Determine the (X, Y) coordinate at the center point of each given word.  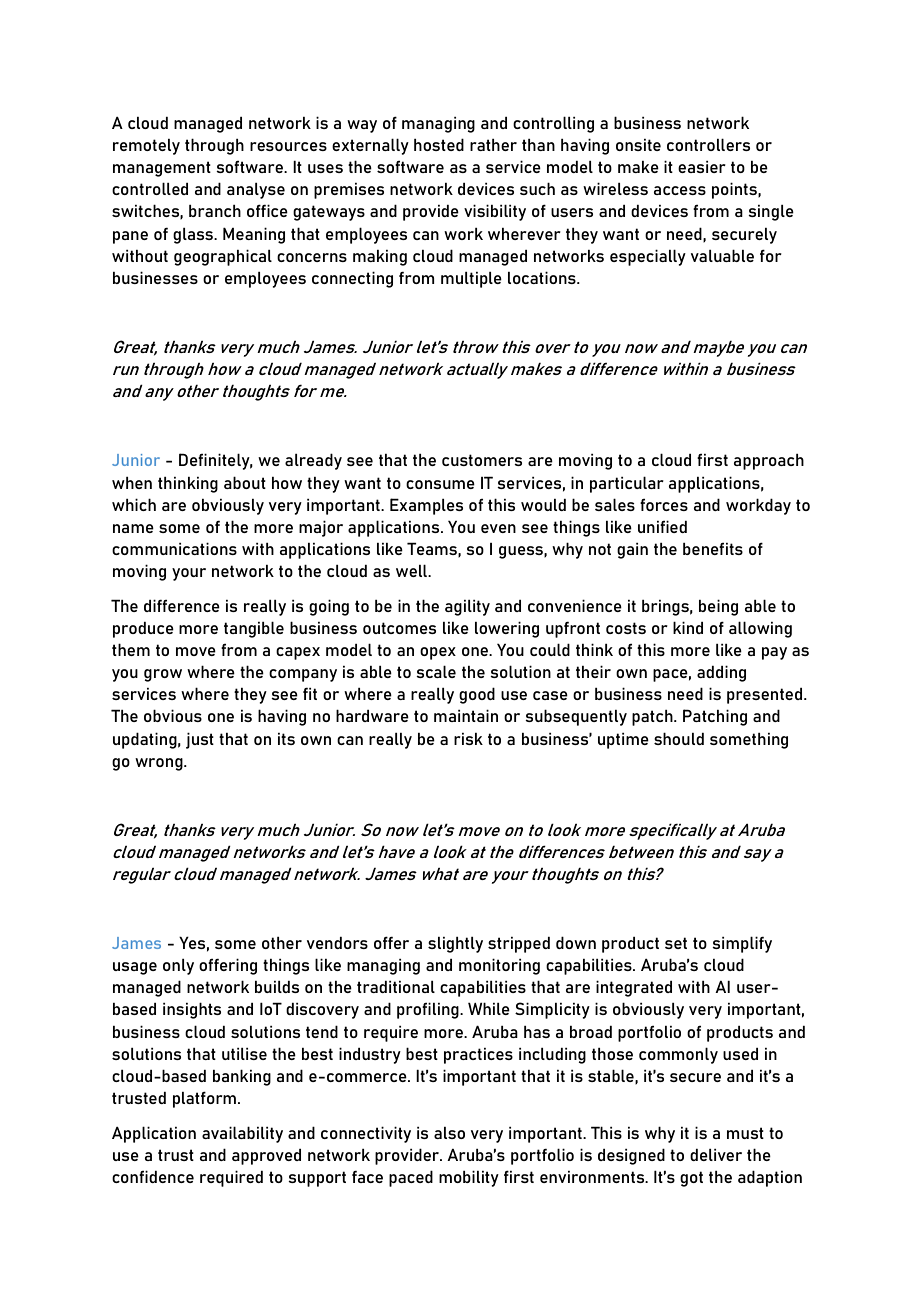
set (676, 943)
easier (702, 167)
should (679, 738)
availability (242, 1134)
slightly (455, 945)
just (200, 740)
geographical (223, 257)
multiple (471, 280)
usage (135, 968)
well (413, 570)
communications (174, 548)
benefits (713, 549)
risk (468, 739)
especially (648, 257)
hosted (439, 144)
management (162, 169)
